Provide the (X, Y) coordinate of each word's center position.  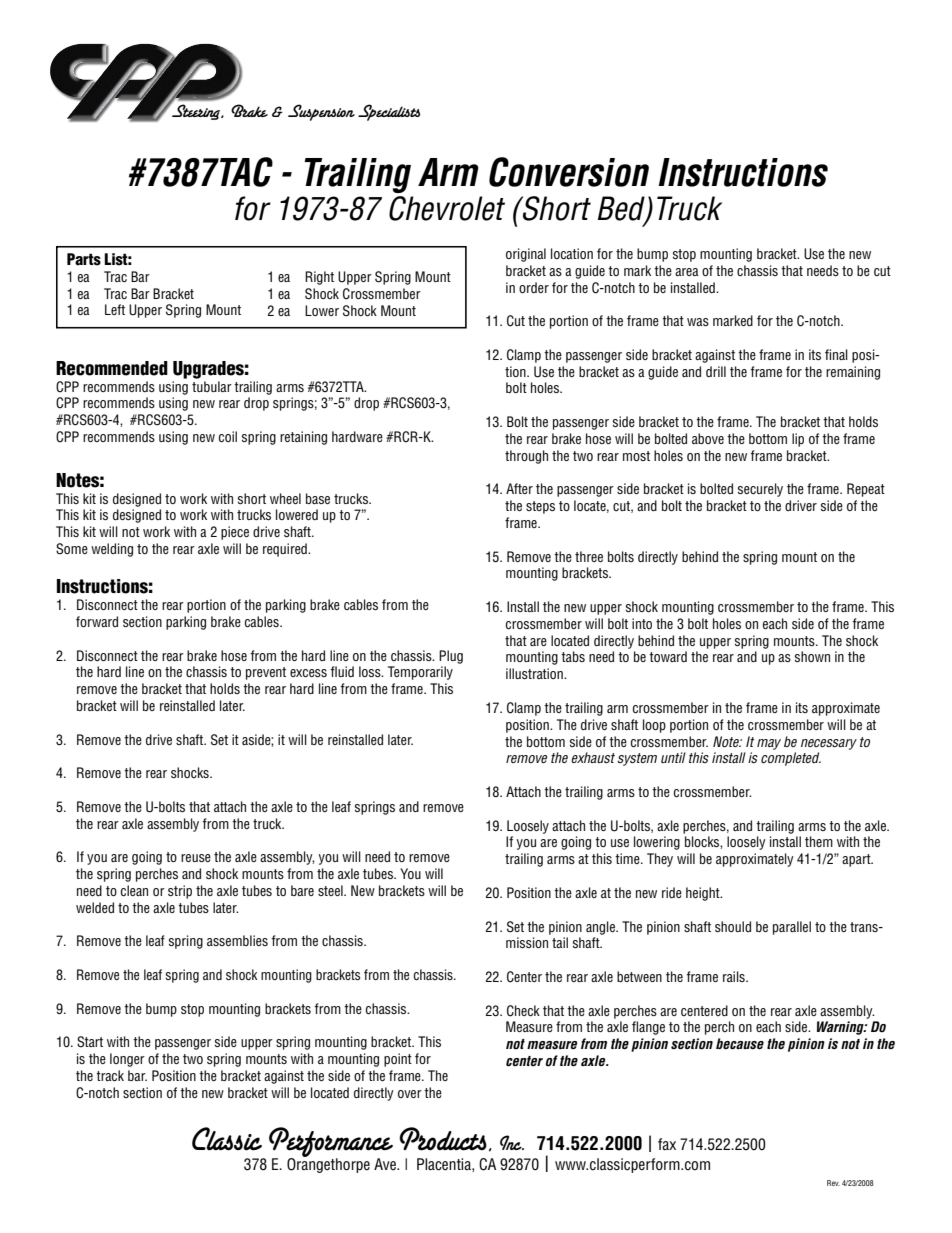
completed (791, 759)
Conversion (569, 172)
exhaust (593, 757)
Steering (196, 111)
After (519, 488)
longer (127, 1060)
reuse (196, 858)
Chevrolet (447, 208)
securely (760, 490)
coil (228, 436)
